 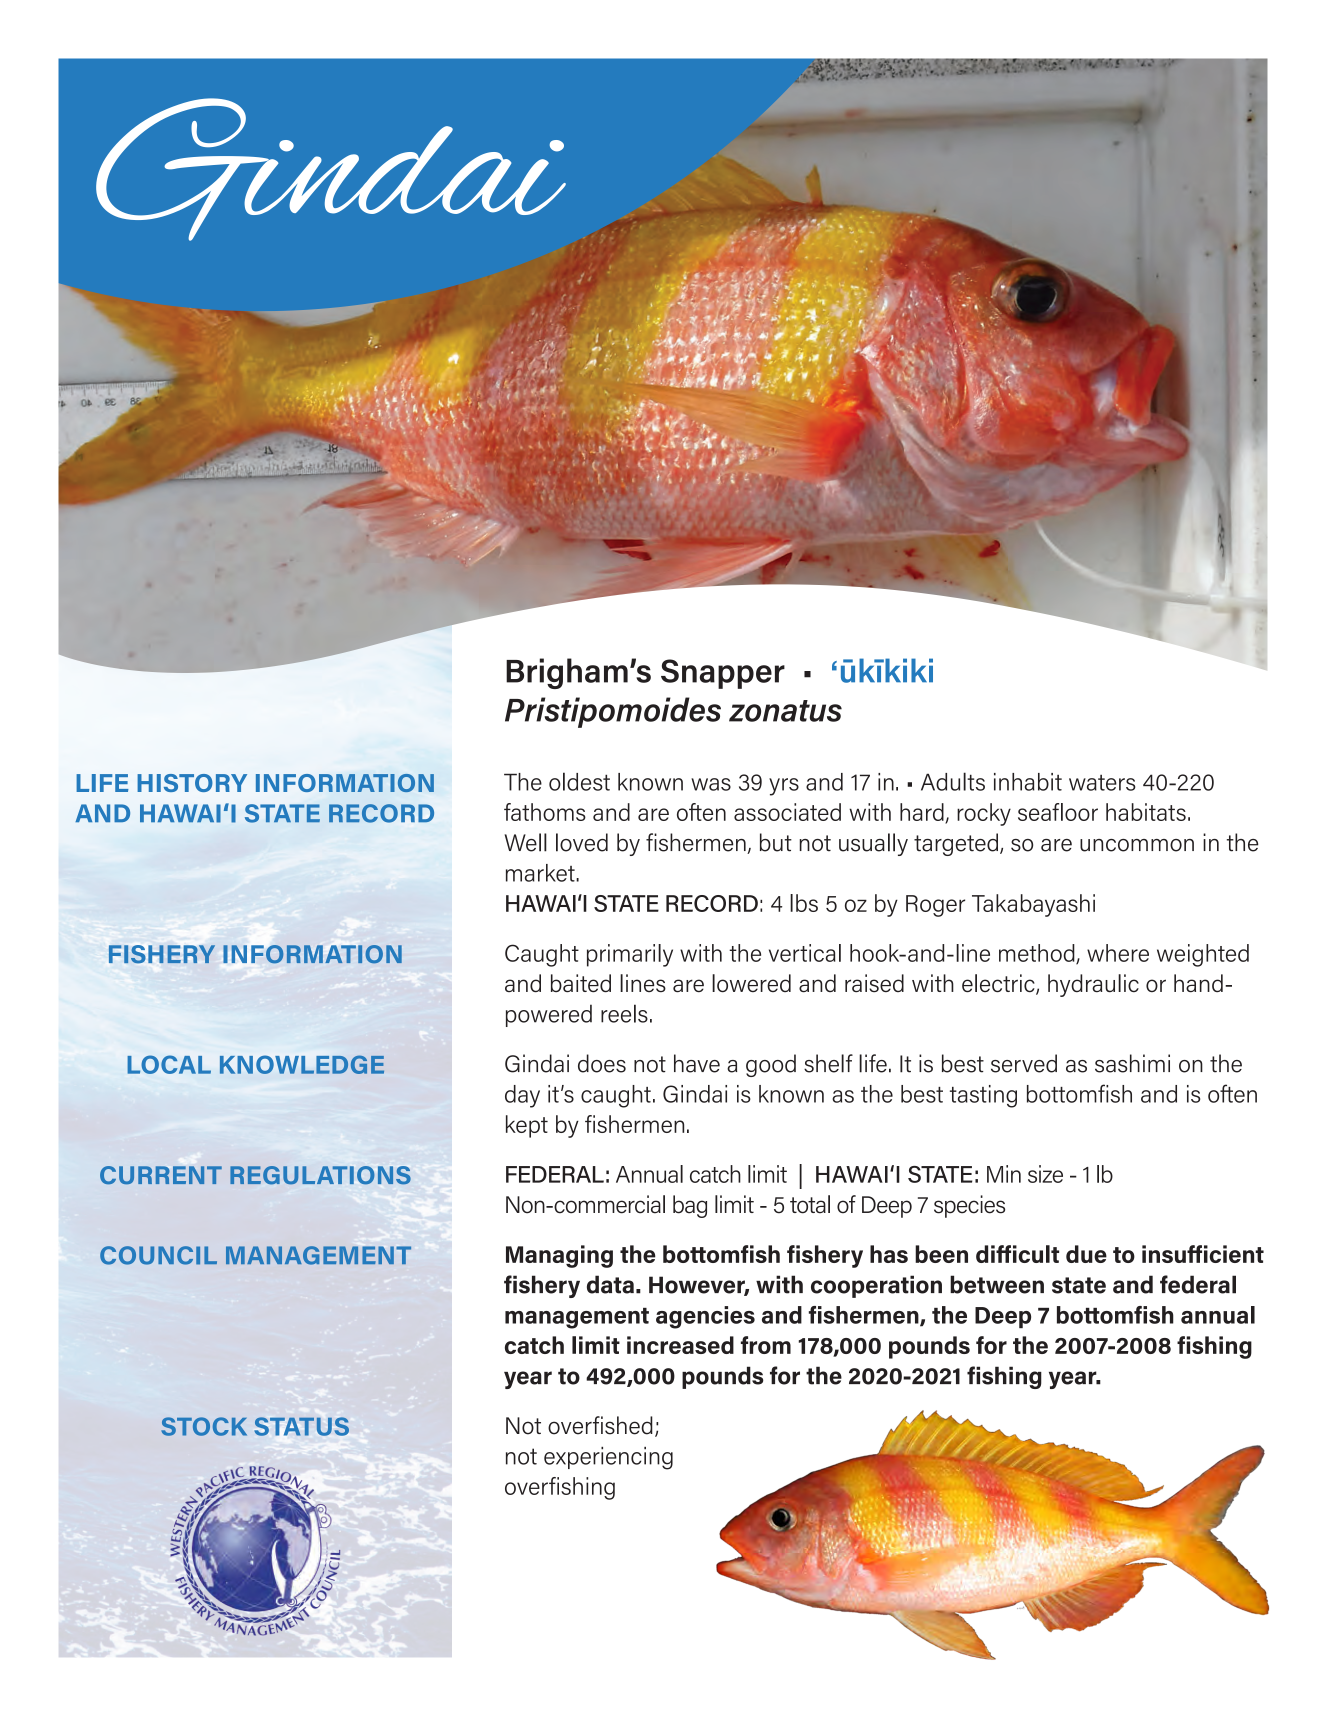 I want to click on due, so click(x=1086, y=1254).
